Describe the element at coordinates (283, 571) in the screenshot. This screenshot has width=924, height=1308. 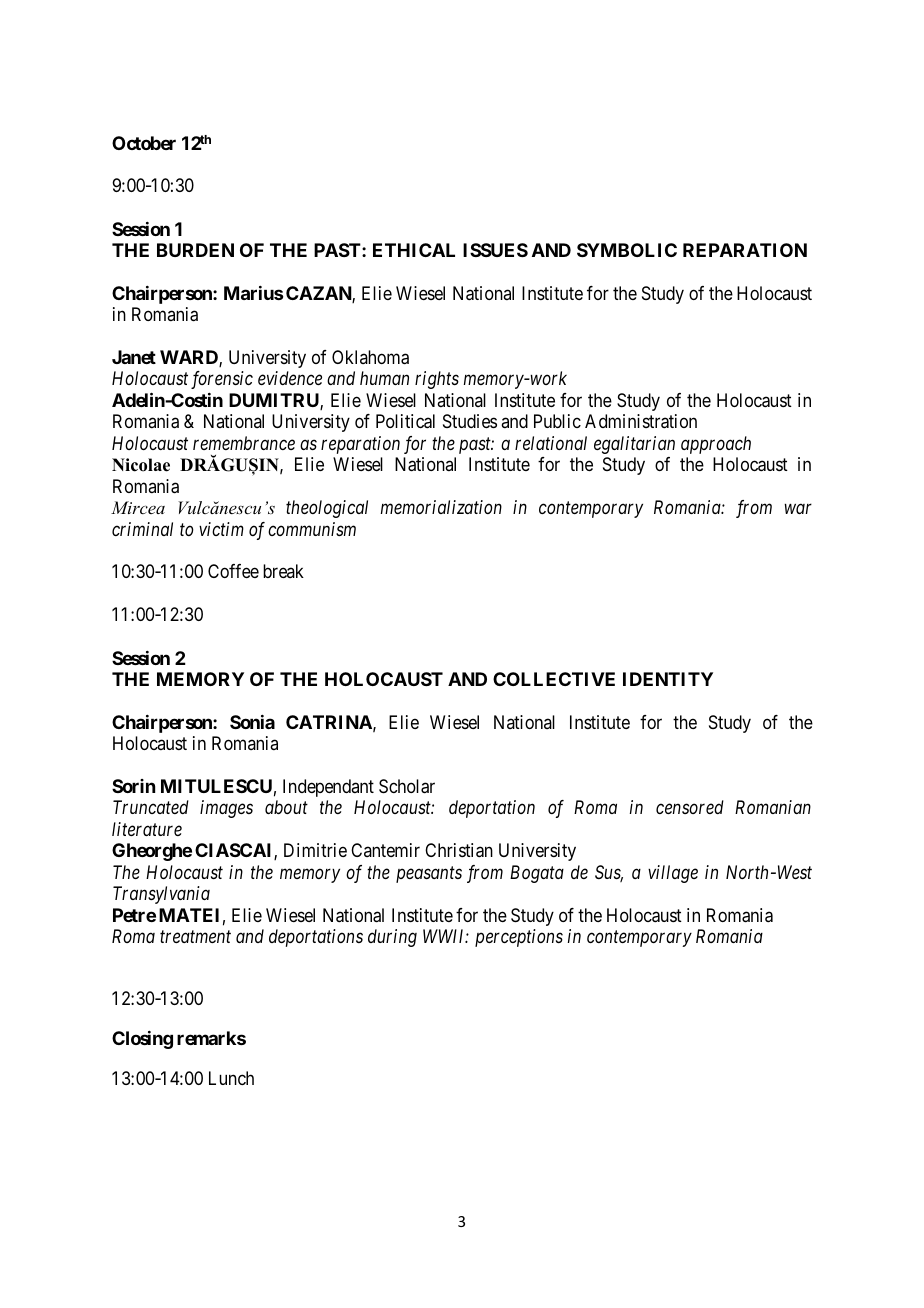
I see `break` at that location.
